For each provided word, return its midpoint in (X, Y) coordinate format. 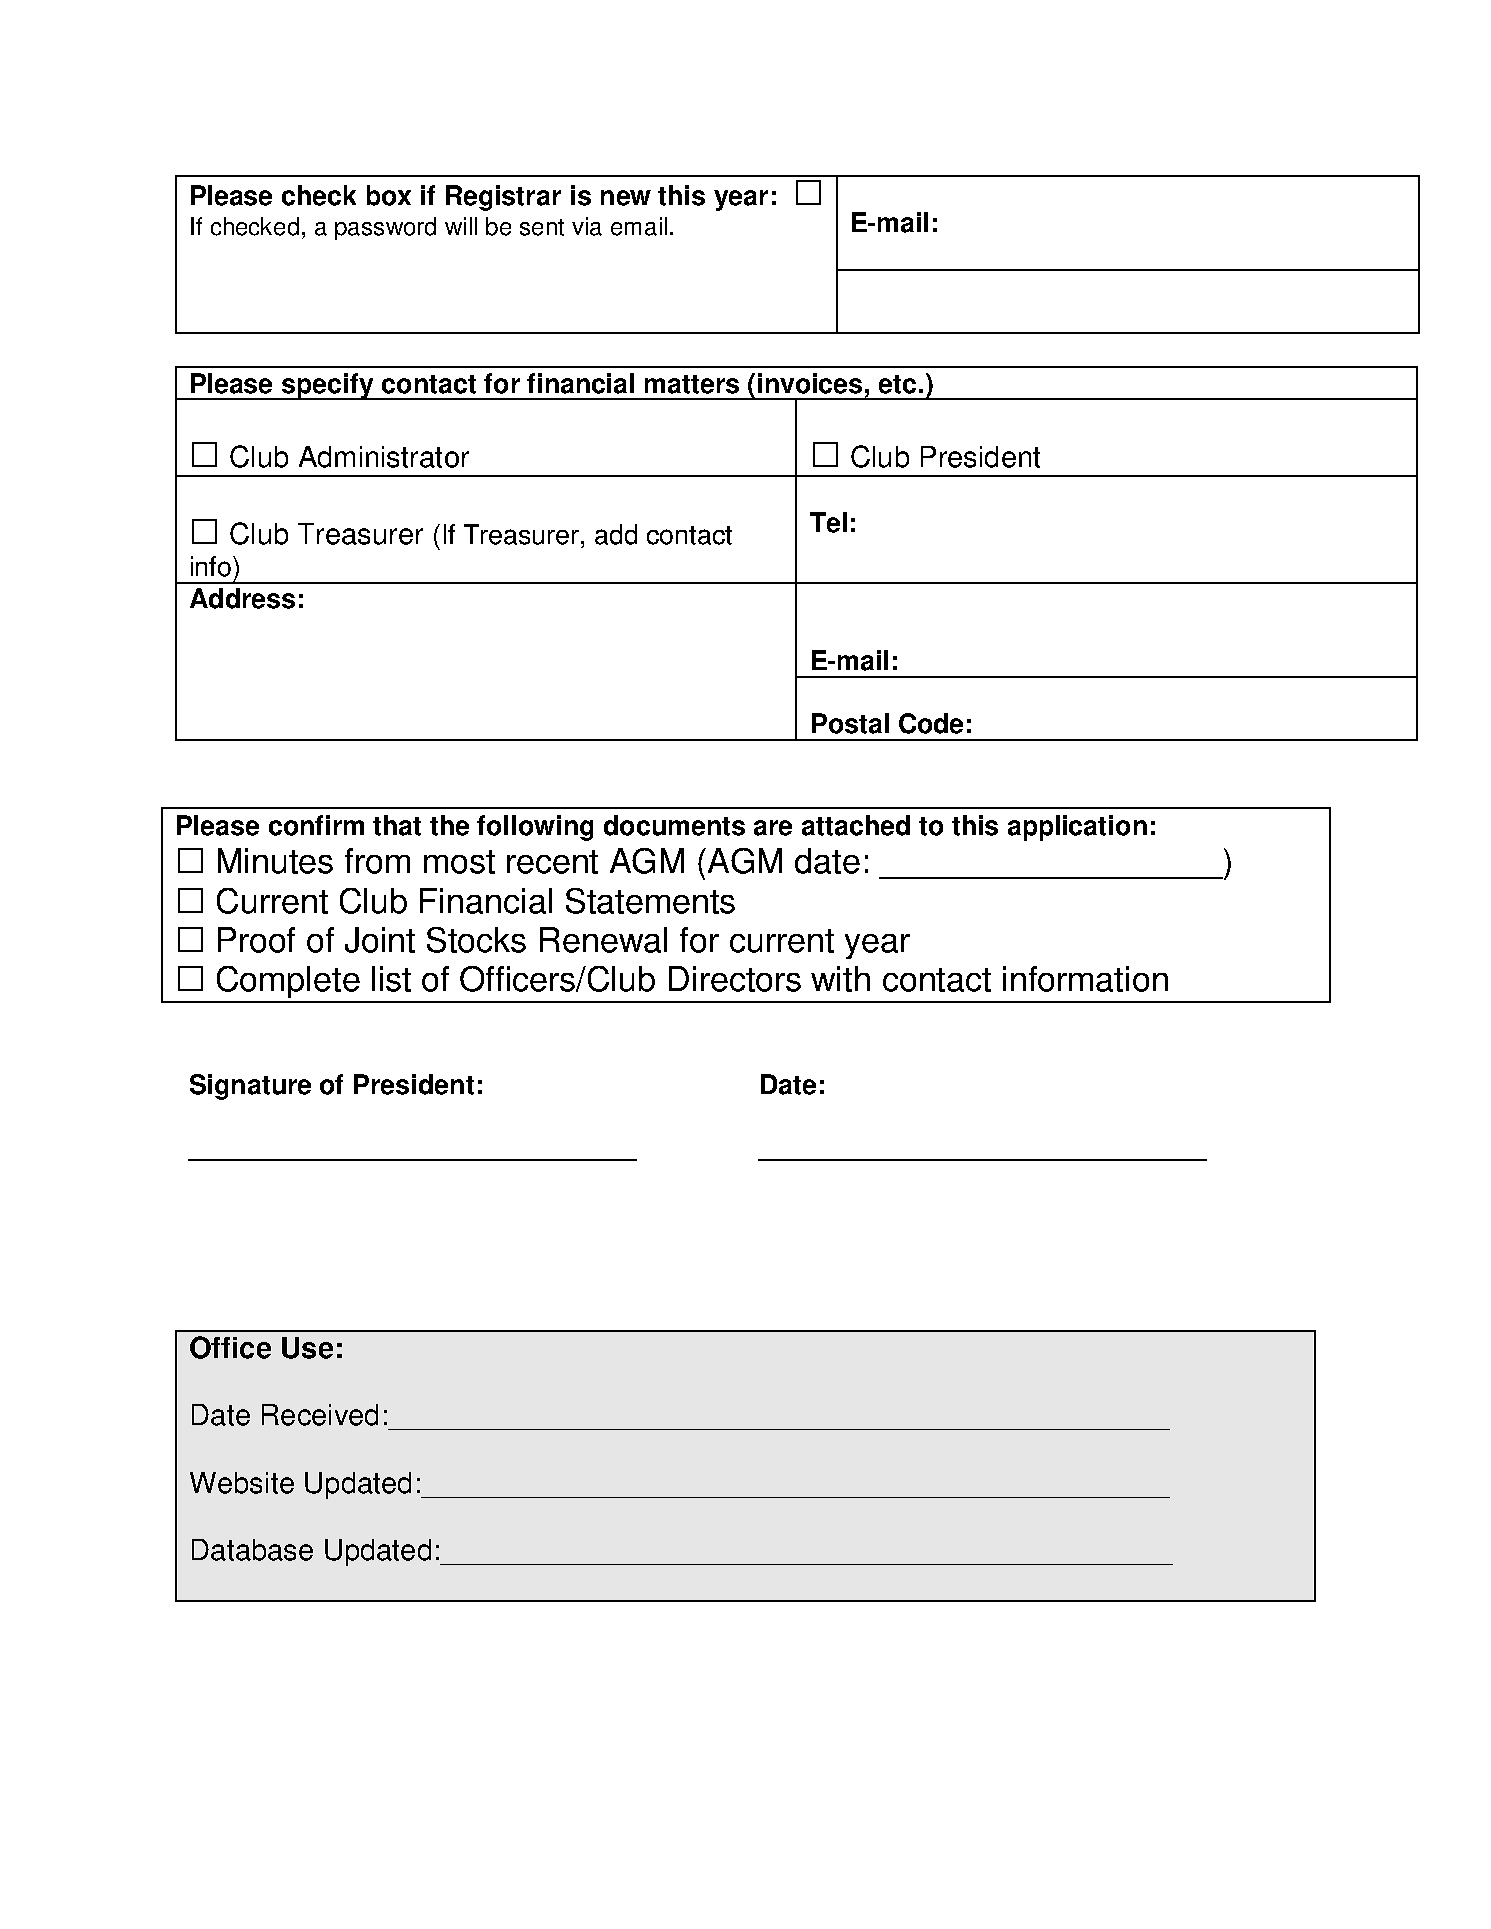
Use (307, 1348)
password (385, 228)
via (587, 226)
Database (252, 1550)
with (840, 979)
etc (897, 384)
